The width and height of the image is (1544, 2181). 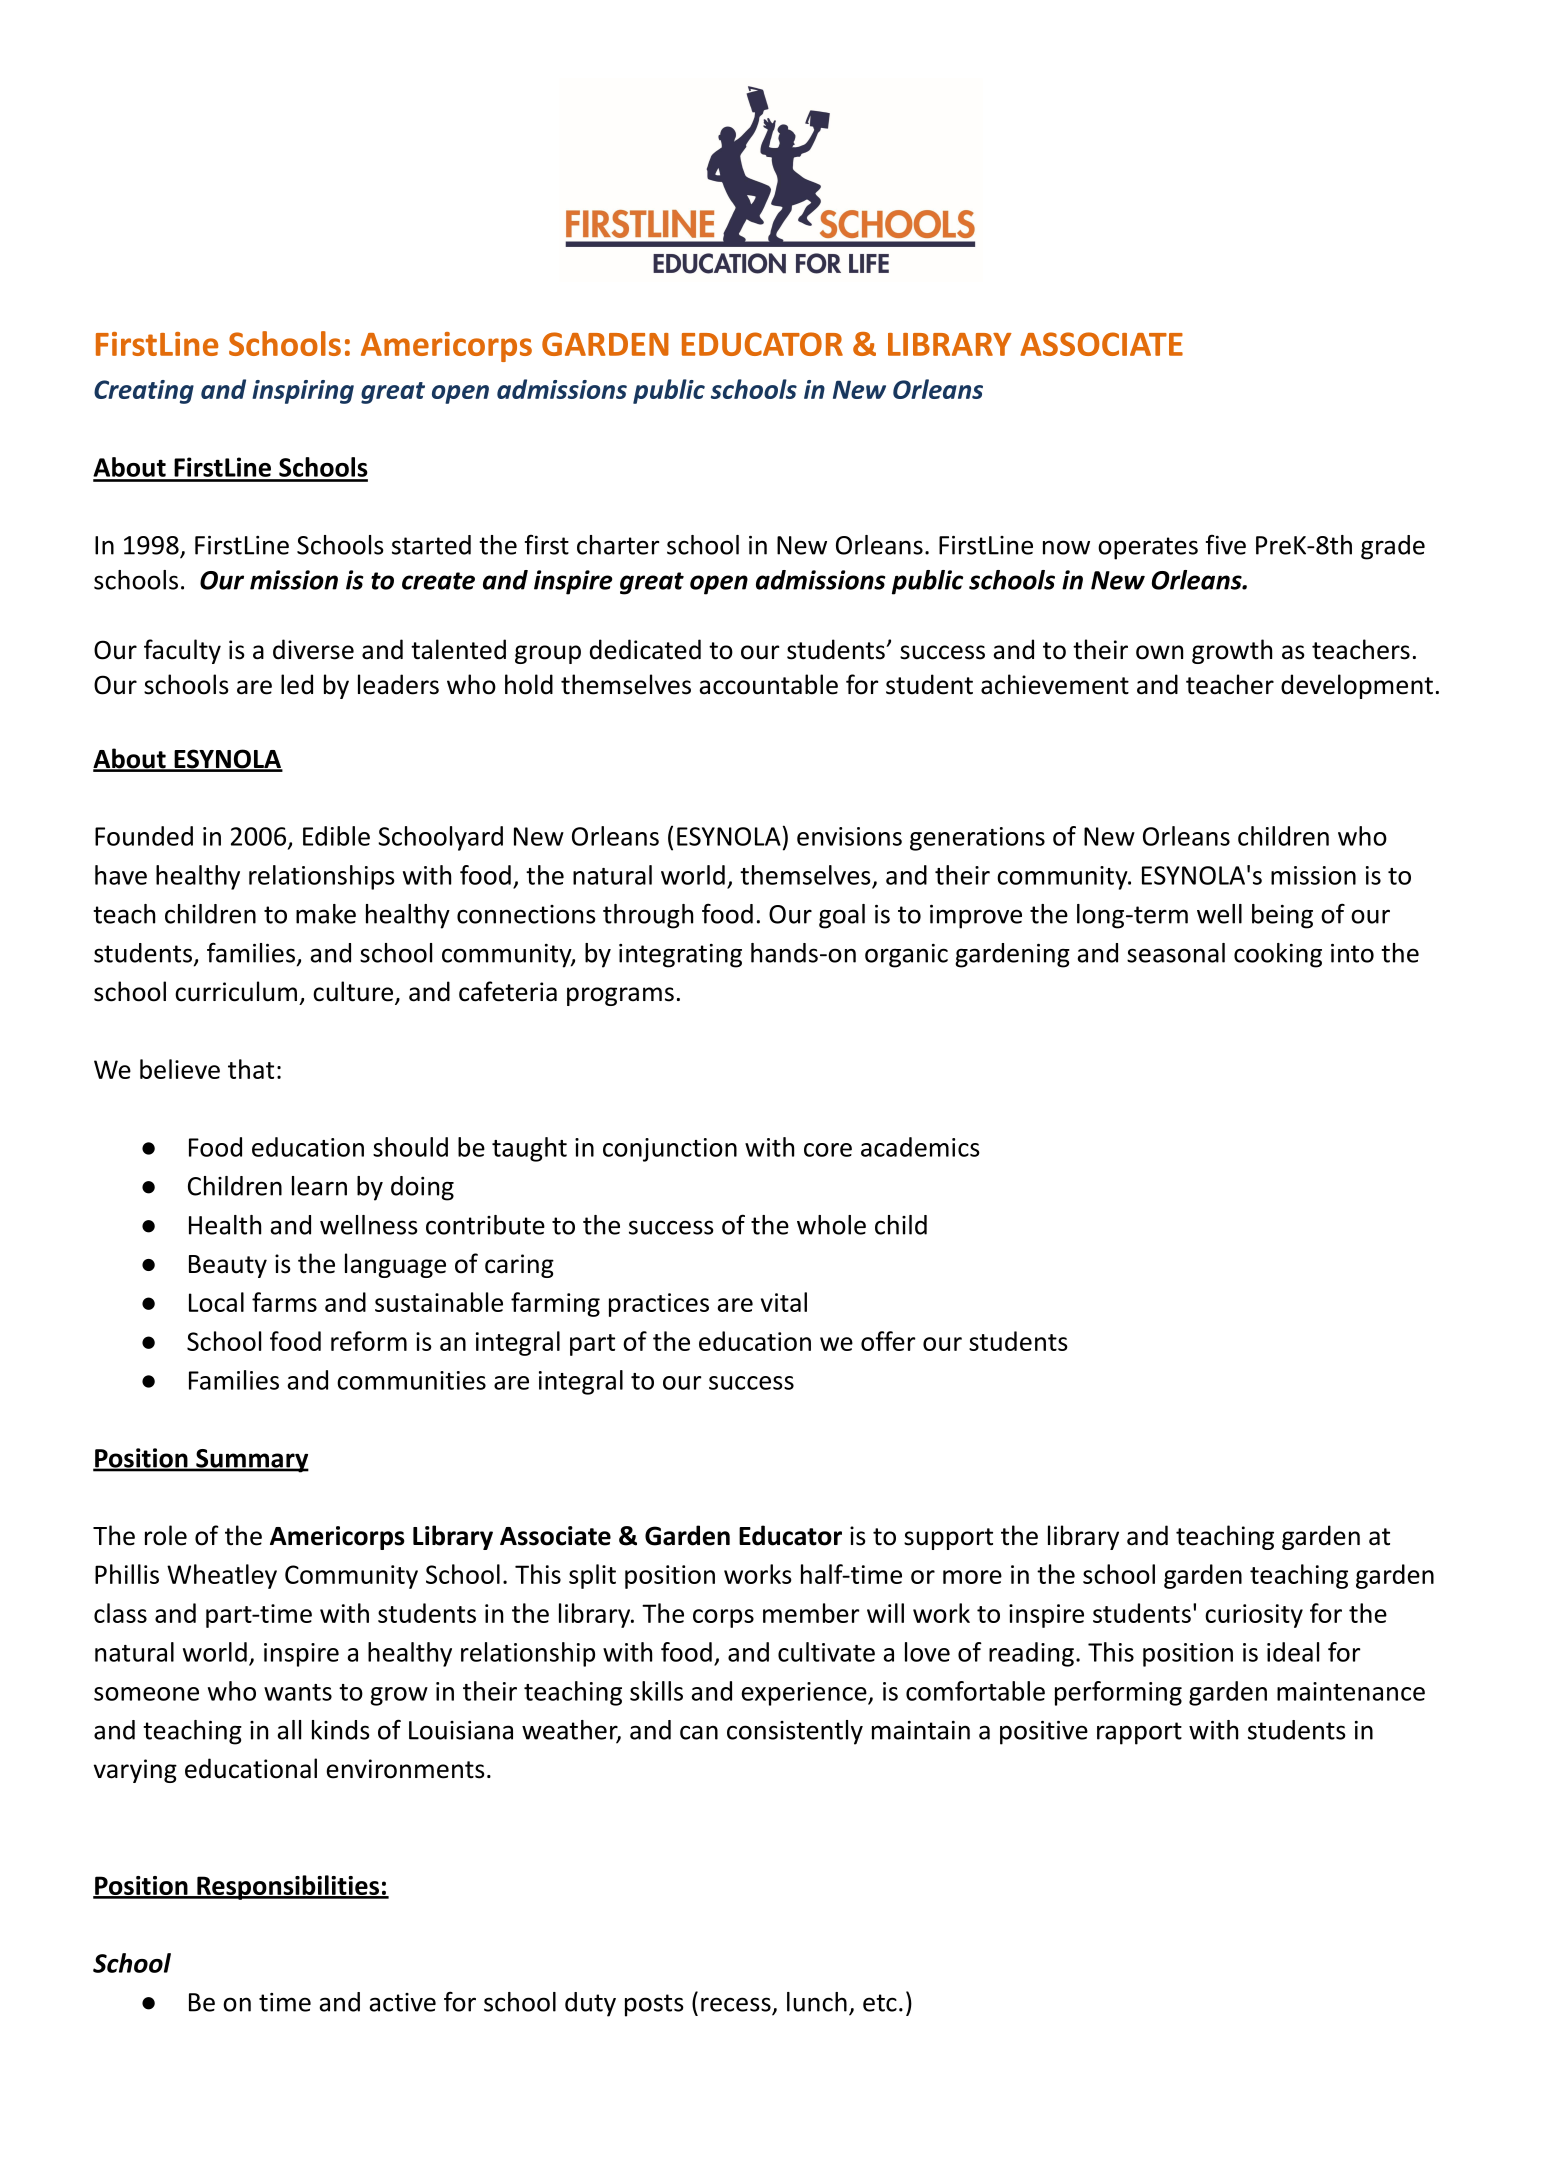 What do you see at coordinates (1226, 544) in the image?
I see `five` at bounding box center [1226, 544].
